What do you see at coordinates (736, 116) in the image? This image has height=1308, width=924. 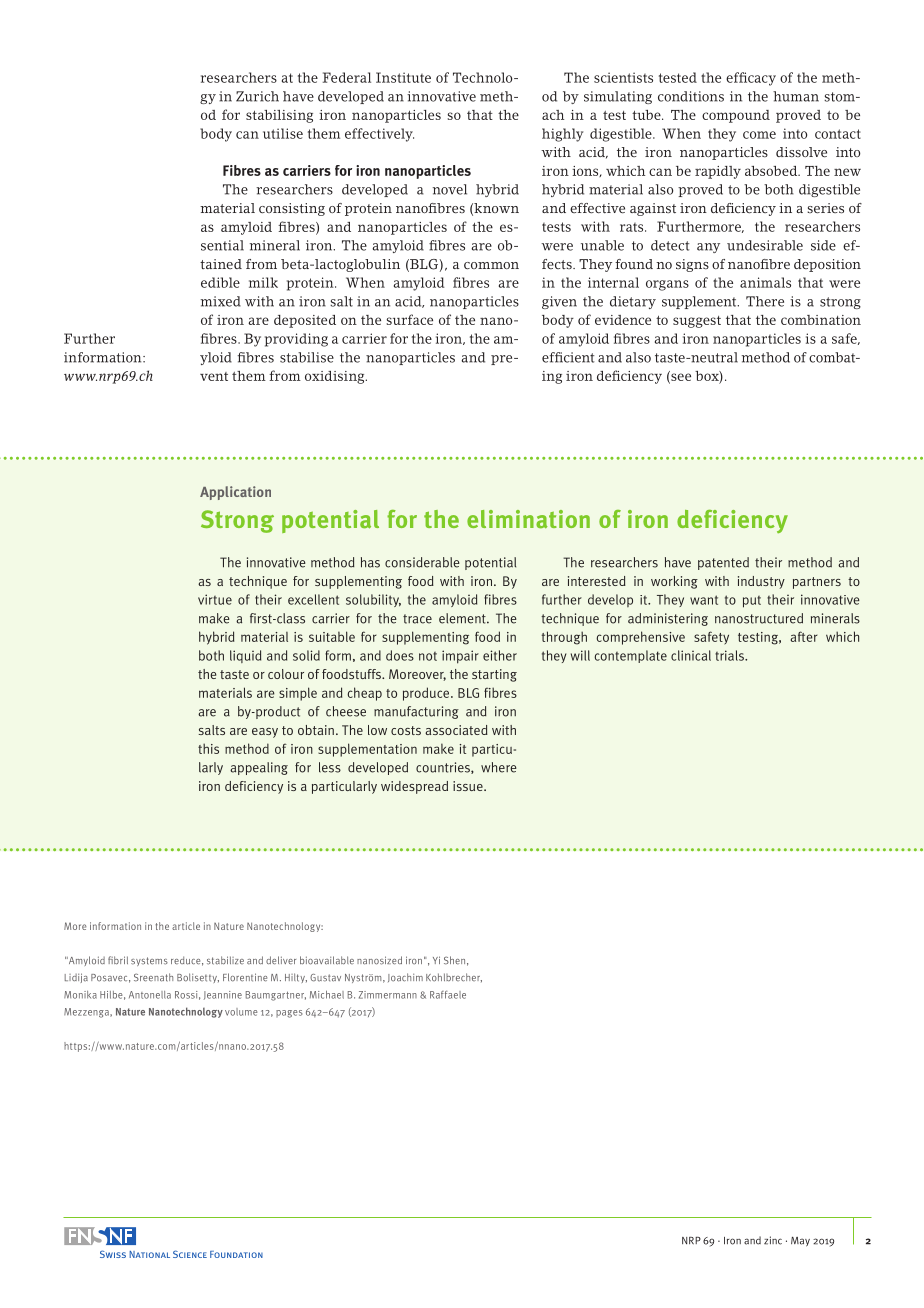 I see `compound` at bounding box center [736, 116].
